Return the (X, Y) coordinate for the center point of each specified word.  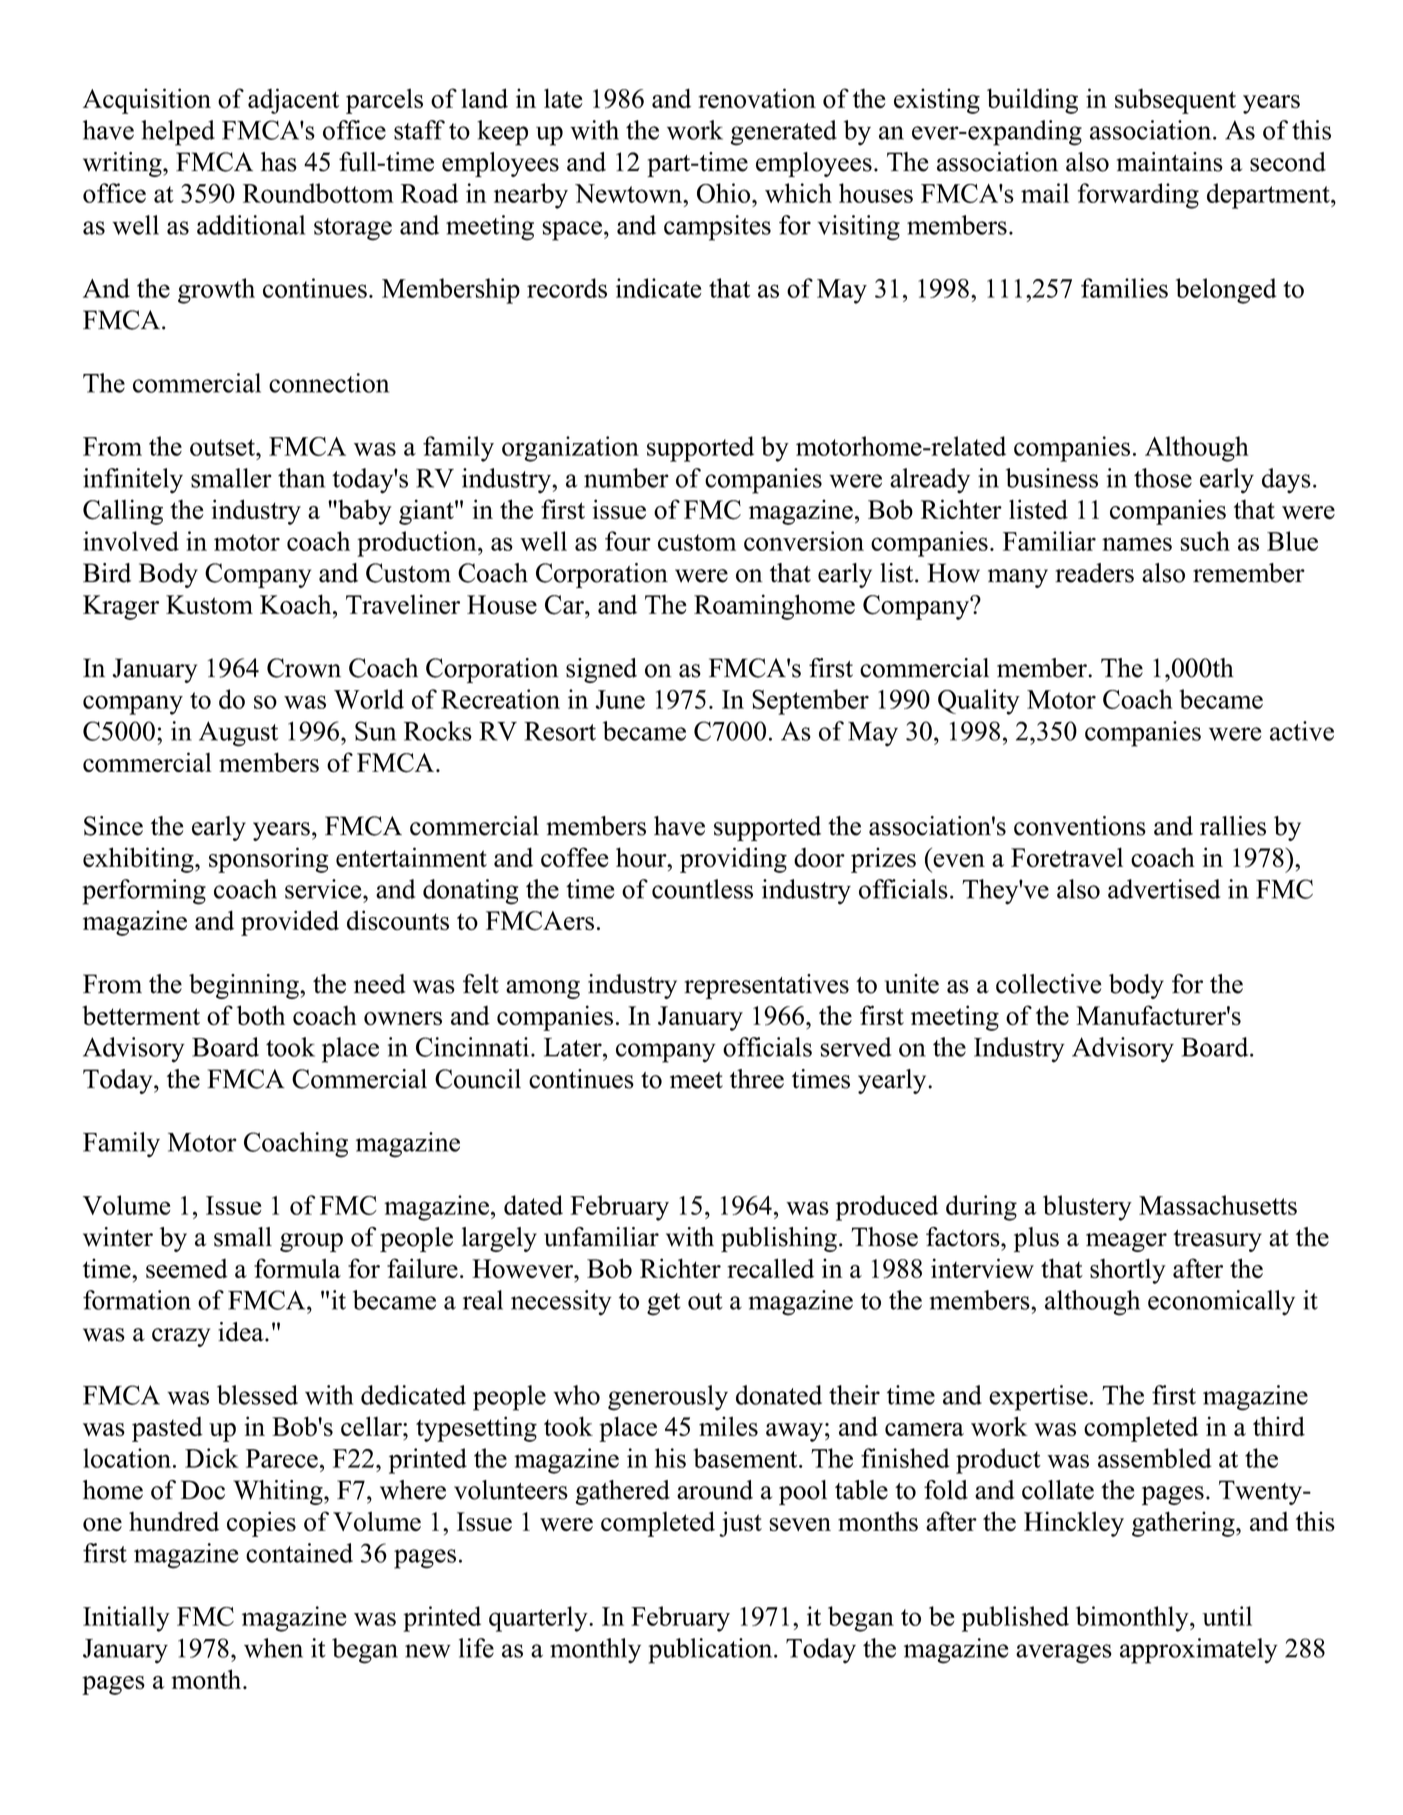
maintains (1170, 162)
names (1137, 544)
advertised (1164, 889)
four (628, 541)
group (311, 1242)
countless (702, 889)
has (279, 162)
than (301, 478)
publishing (779, 1239)
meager (1126, 1242)
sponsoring (269, 860)
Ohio (725, 193)
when (273, 1648)
